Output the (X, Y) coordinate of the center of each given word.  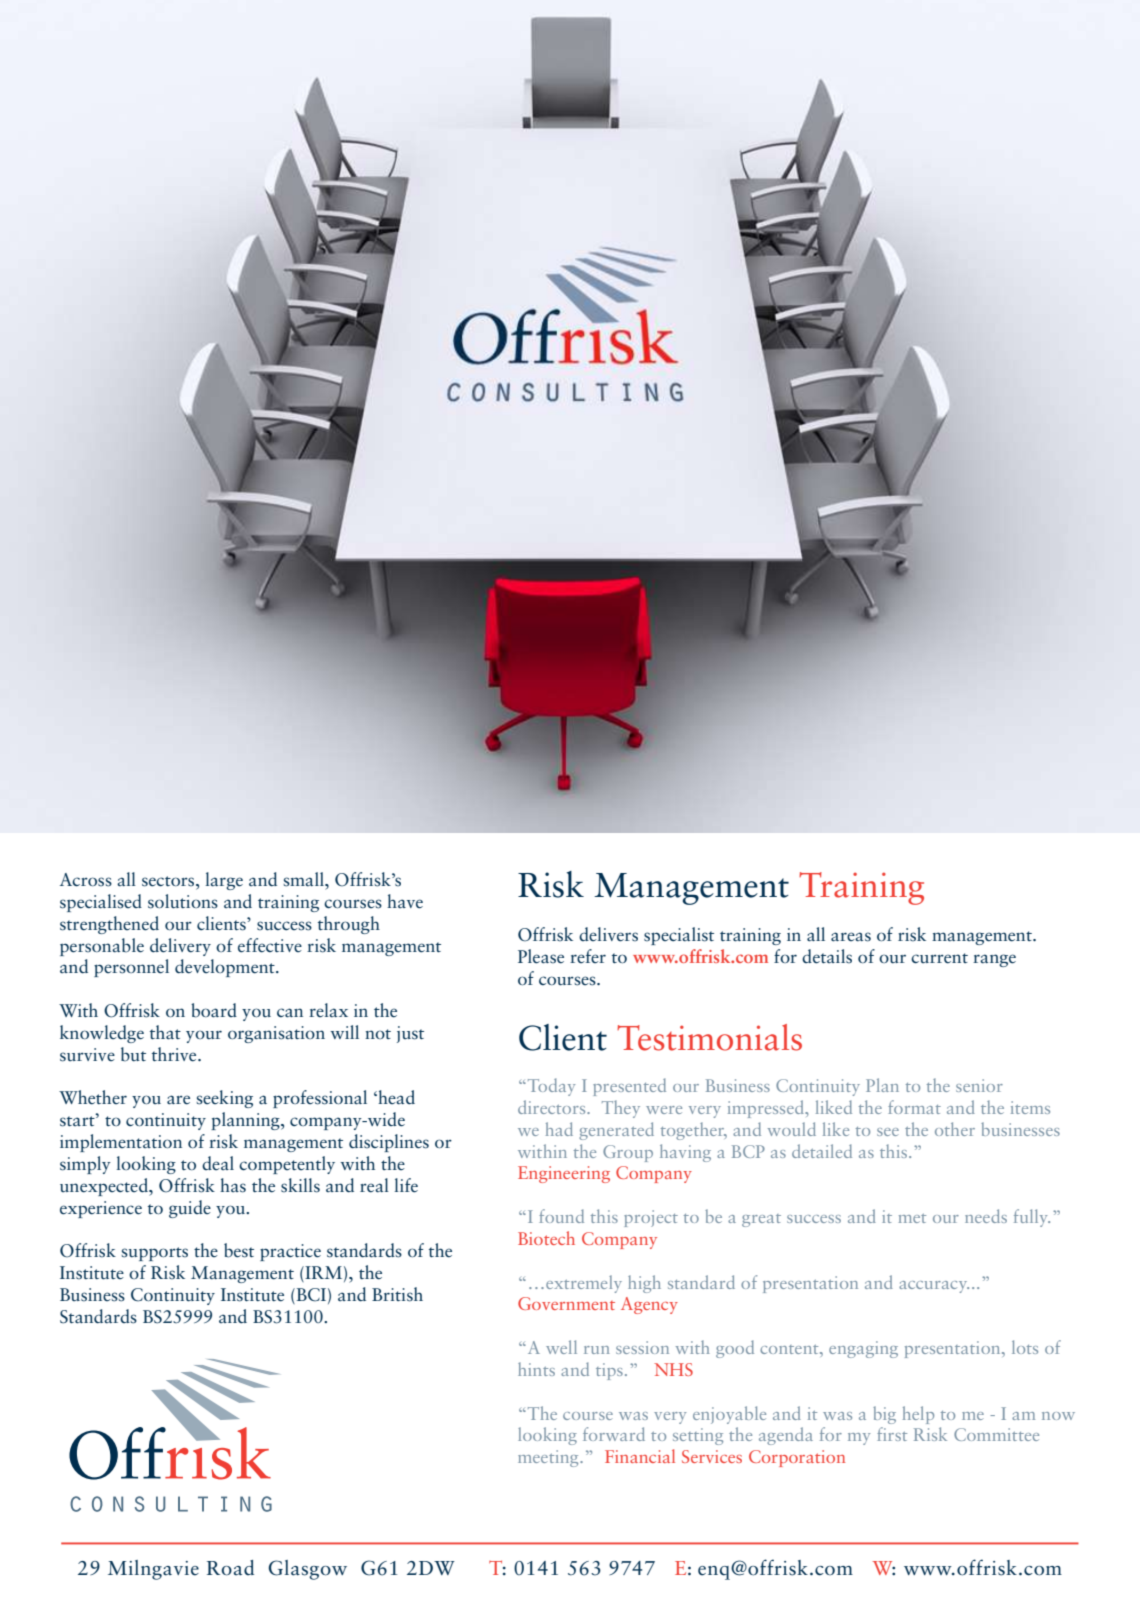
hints (536, 1369)
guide (190, 1209)
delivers (608, 934)
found (561, 1216)
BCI (310, 1296)
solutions (183, 901)
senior (979, 1085)
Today (550, 1087)
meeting (549, 1458)
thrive (175, 1054)
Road (230, 1568)
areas (851, 937)
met (912, 1218)
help (918, 1415)
